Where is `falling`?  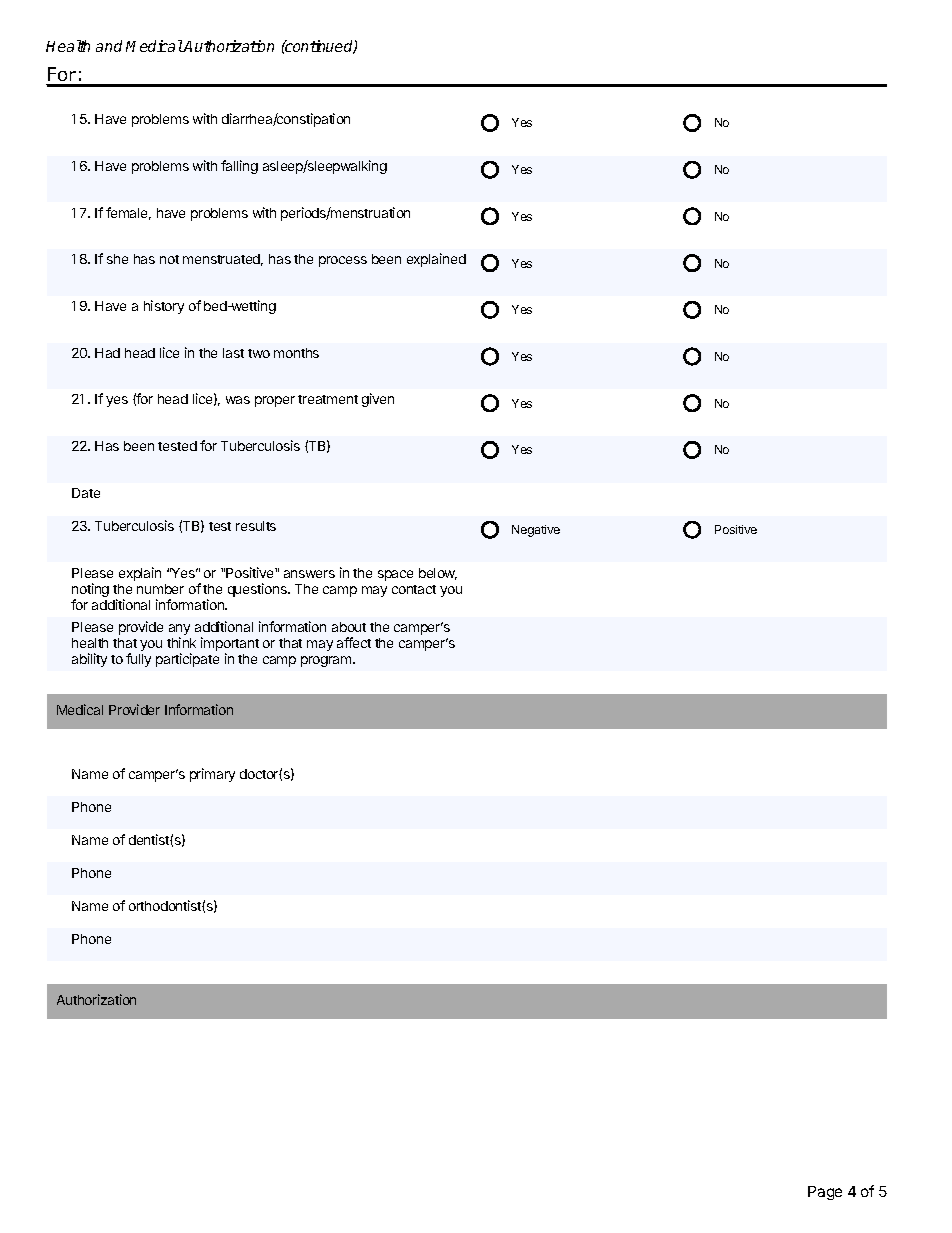
falling is located at coordinates (239, 167).
